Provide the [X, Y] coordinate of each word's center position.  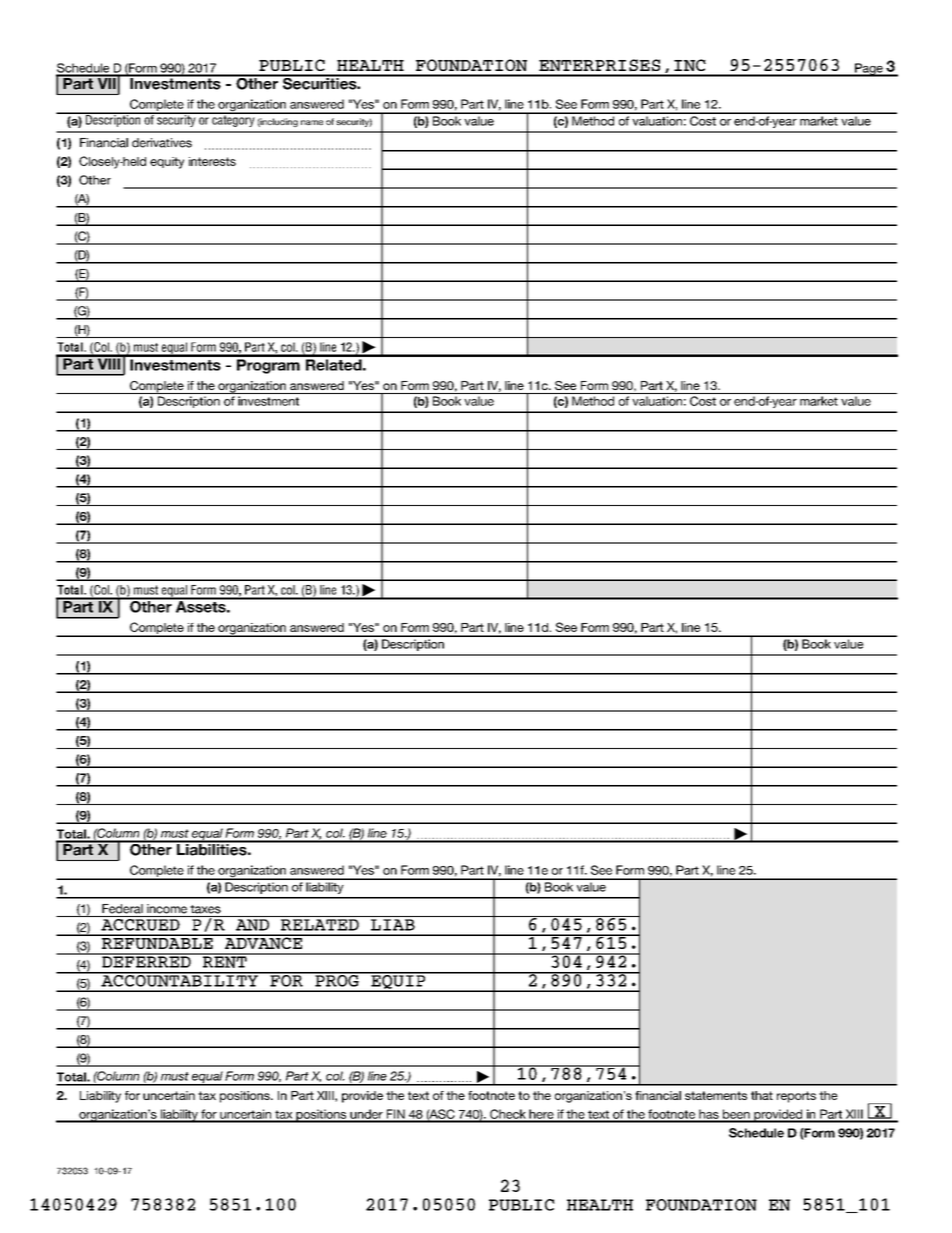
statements [716, 1095]
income [167, 909]
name [312, 122]
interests [212, 161]
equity [167, 163]
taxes [205, 909]
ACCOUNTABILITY [179, 979]
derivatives [162, 143]
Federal [122, 909]
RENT [224, 961]
